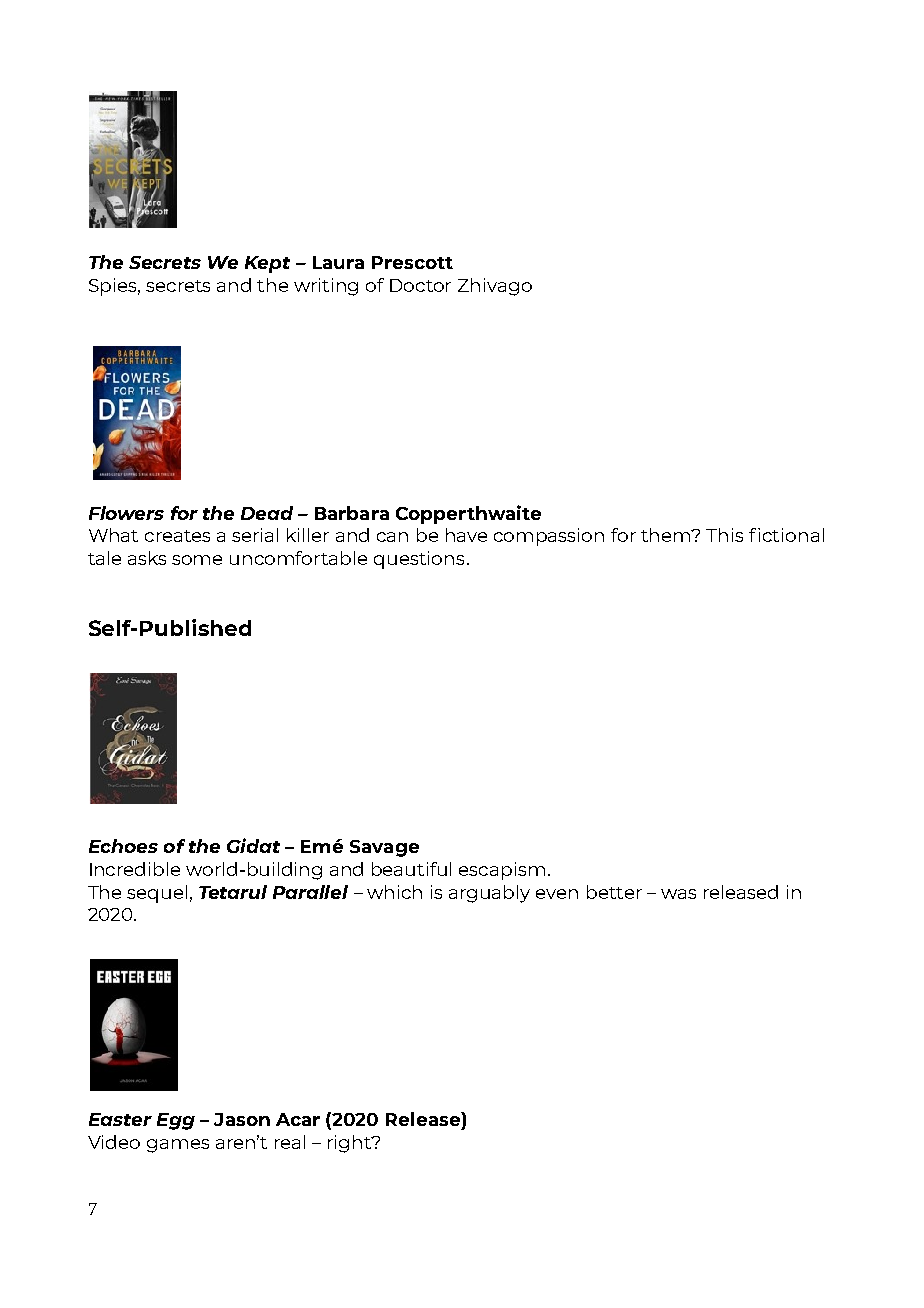  What do you see at coordinates (724, 535) in the document?
I see `This` at bounding box center [724, 535].
